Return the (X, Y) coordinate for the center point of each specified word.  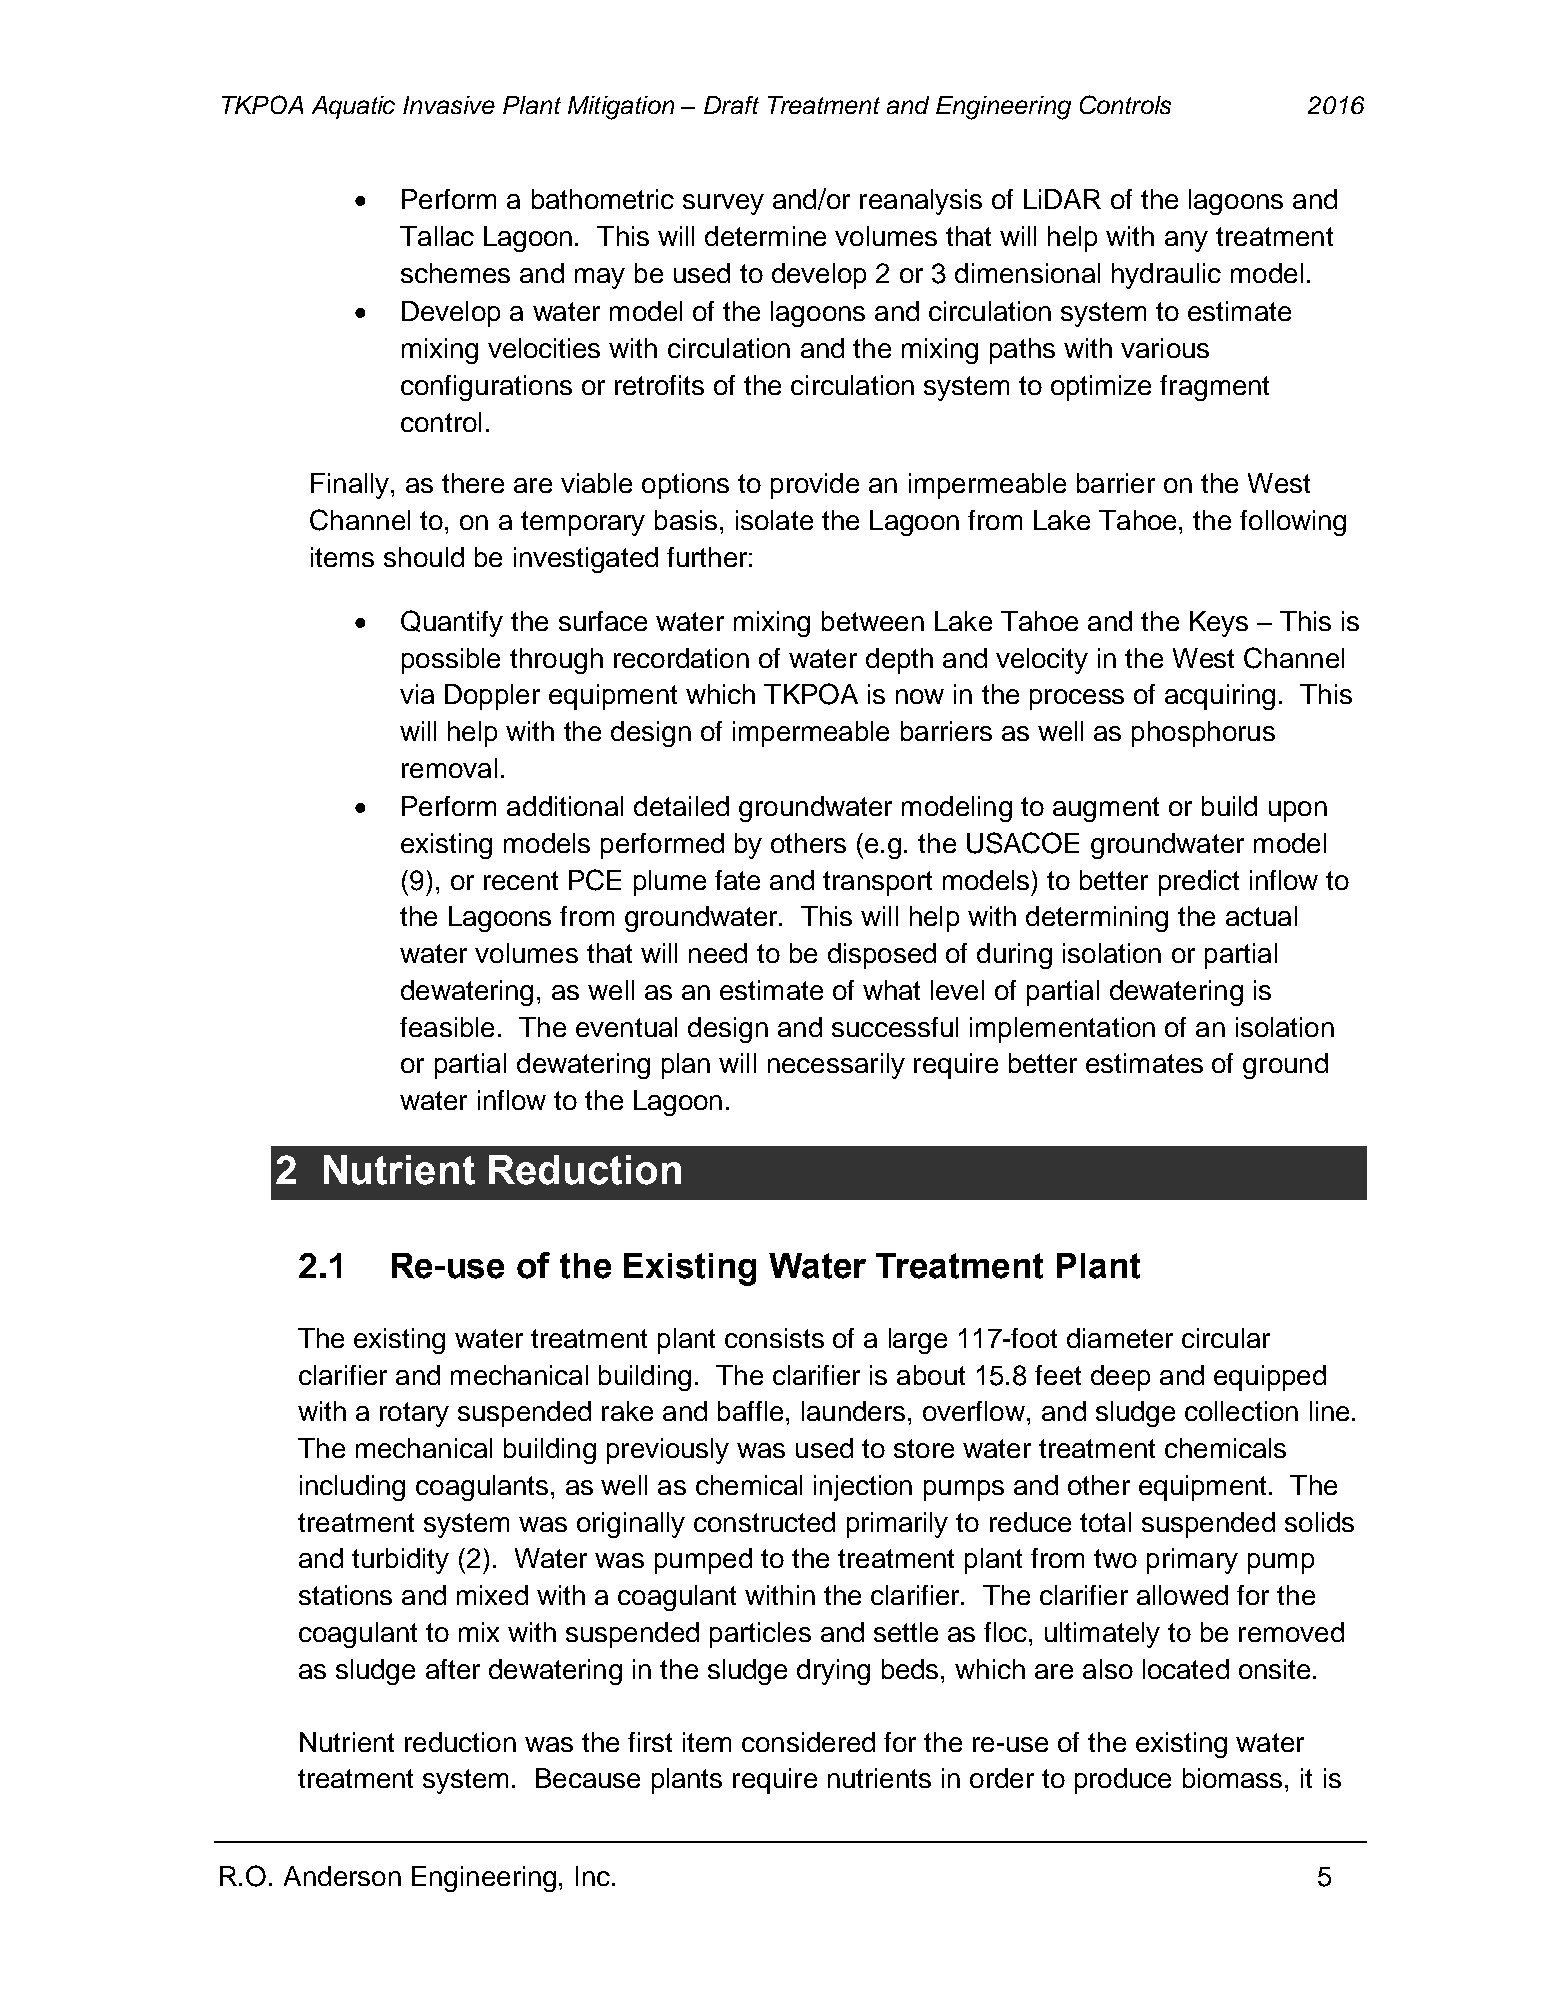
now (920, 696)
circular (1226, 1338)
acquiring (1220, 697)
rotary (414, 1414)
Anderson (342, 1876)
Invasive (449, 105)
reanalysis (921, 202)
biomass (1232, 1778)
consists (774, 1338)
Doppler (492, 697)
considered (808, 1742)
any (1186, 241)
